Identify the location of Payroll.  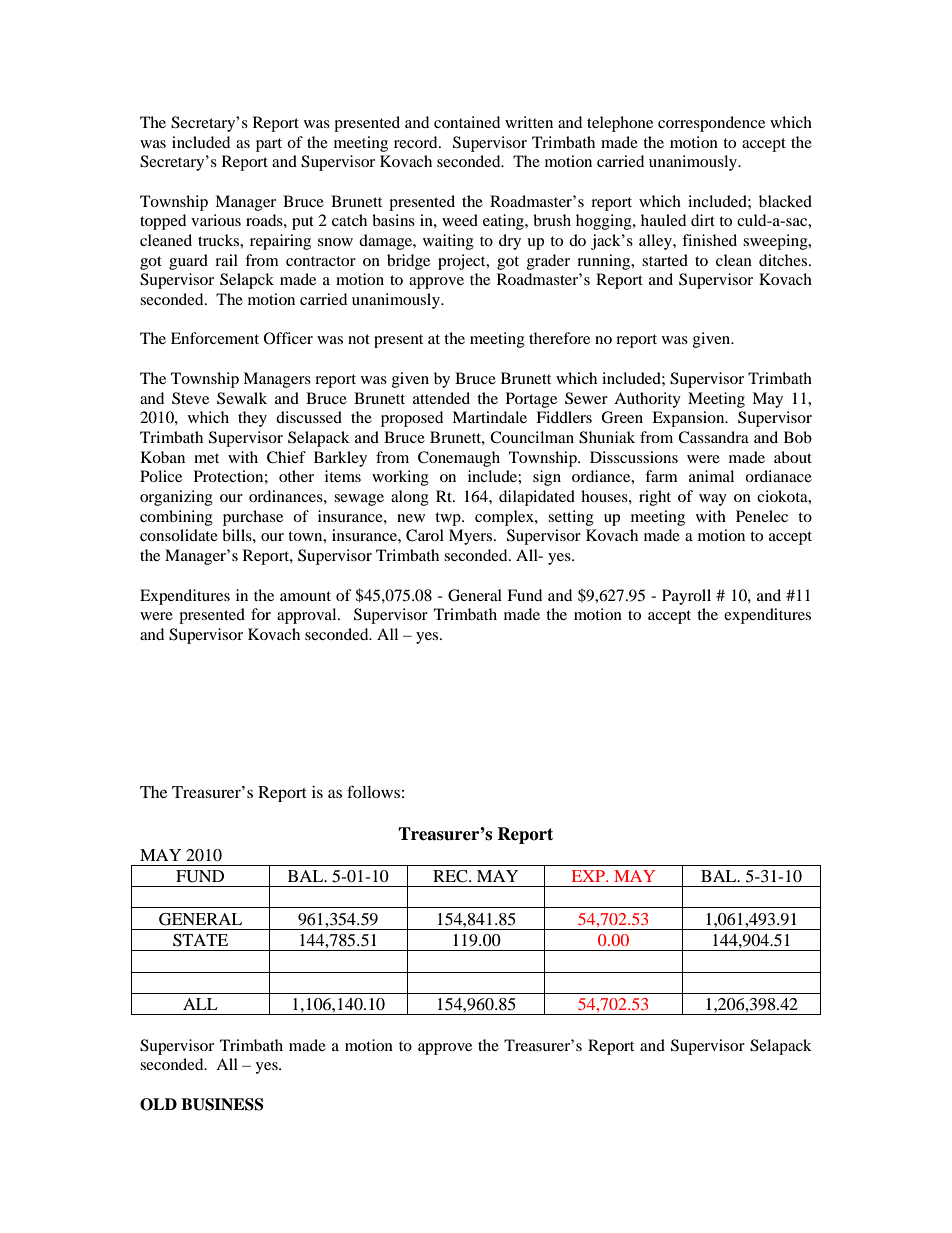
(686, 597).
